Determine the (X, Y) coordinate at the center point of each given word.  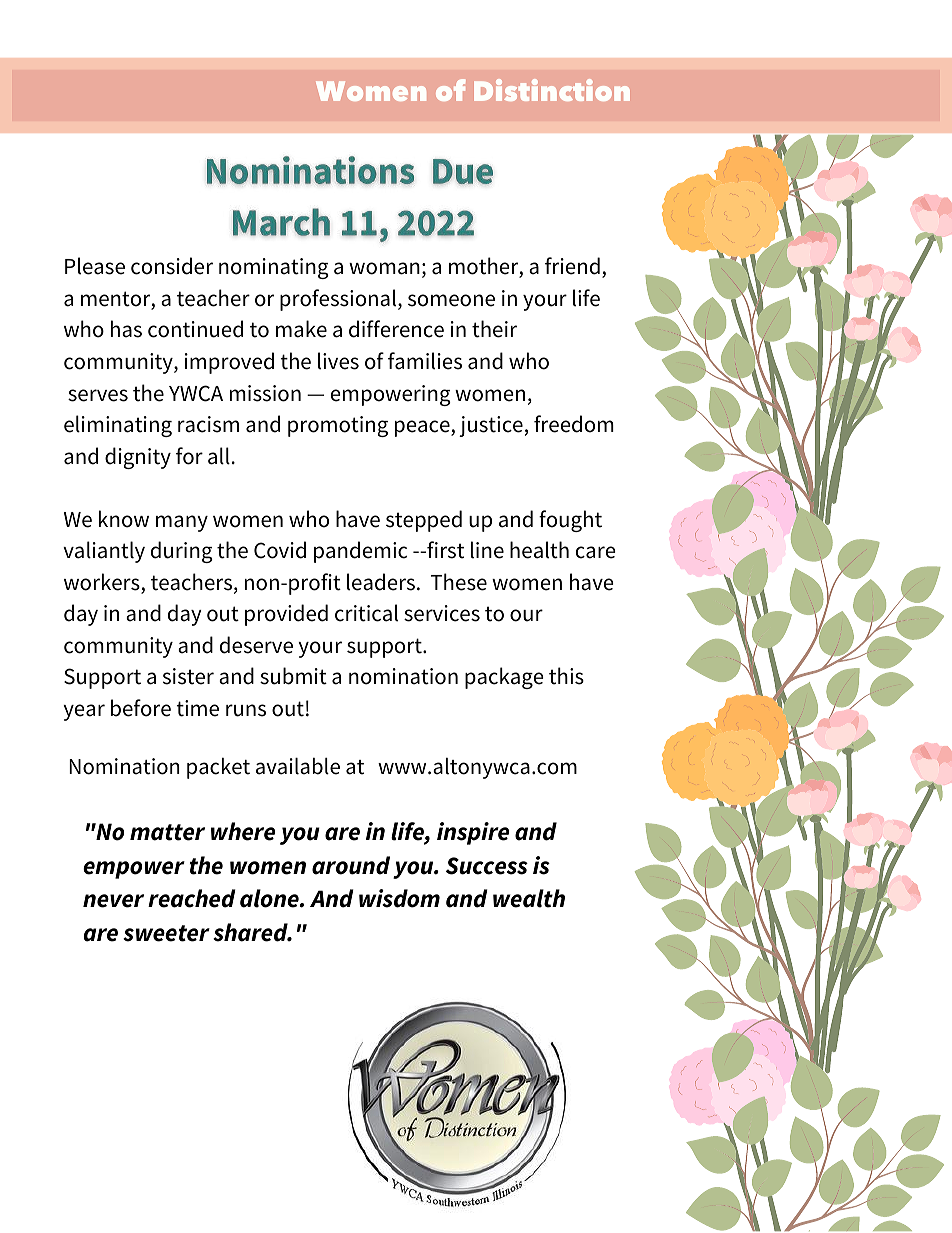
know (124, 519)
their (494, 329)
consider (172, 266)
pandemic (360, 552)
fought (570, 521)
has (126, 329)
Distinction (552, 90)
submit (293, 676)
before (141, 708)
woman (384, 268)
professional (339, 300)
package (504, 678)
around (351, 865)
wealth (529, 898)
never (113, 901)
